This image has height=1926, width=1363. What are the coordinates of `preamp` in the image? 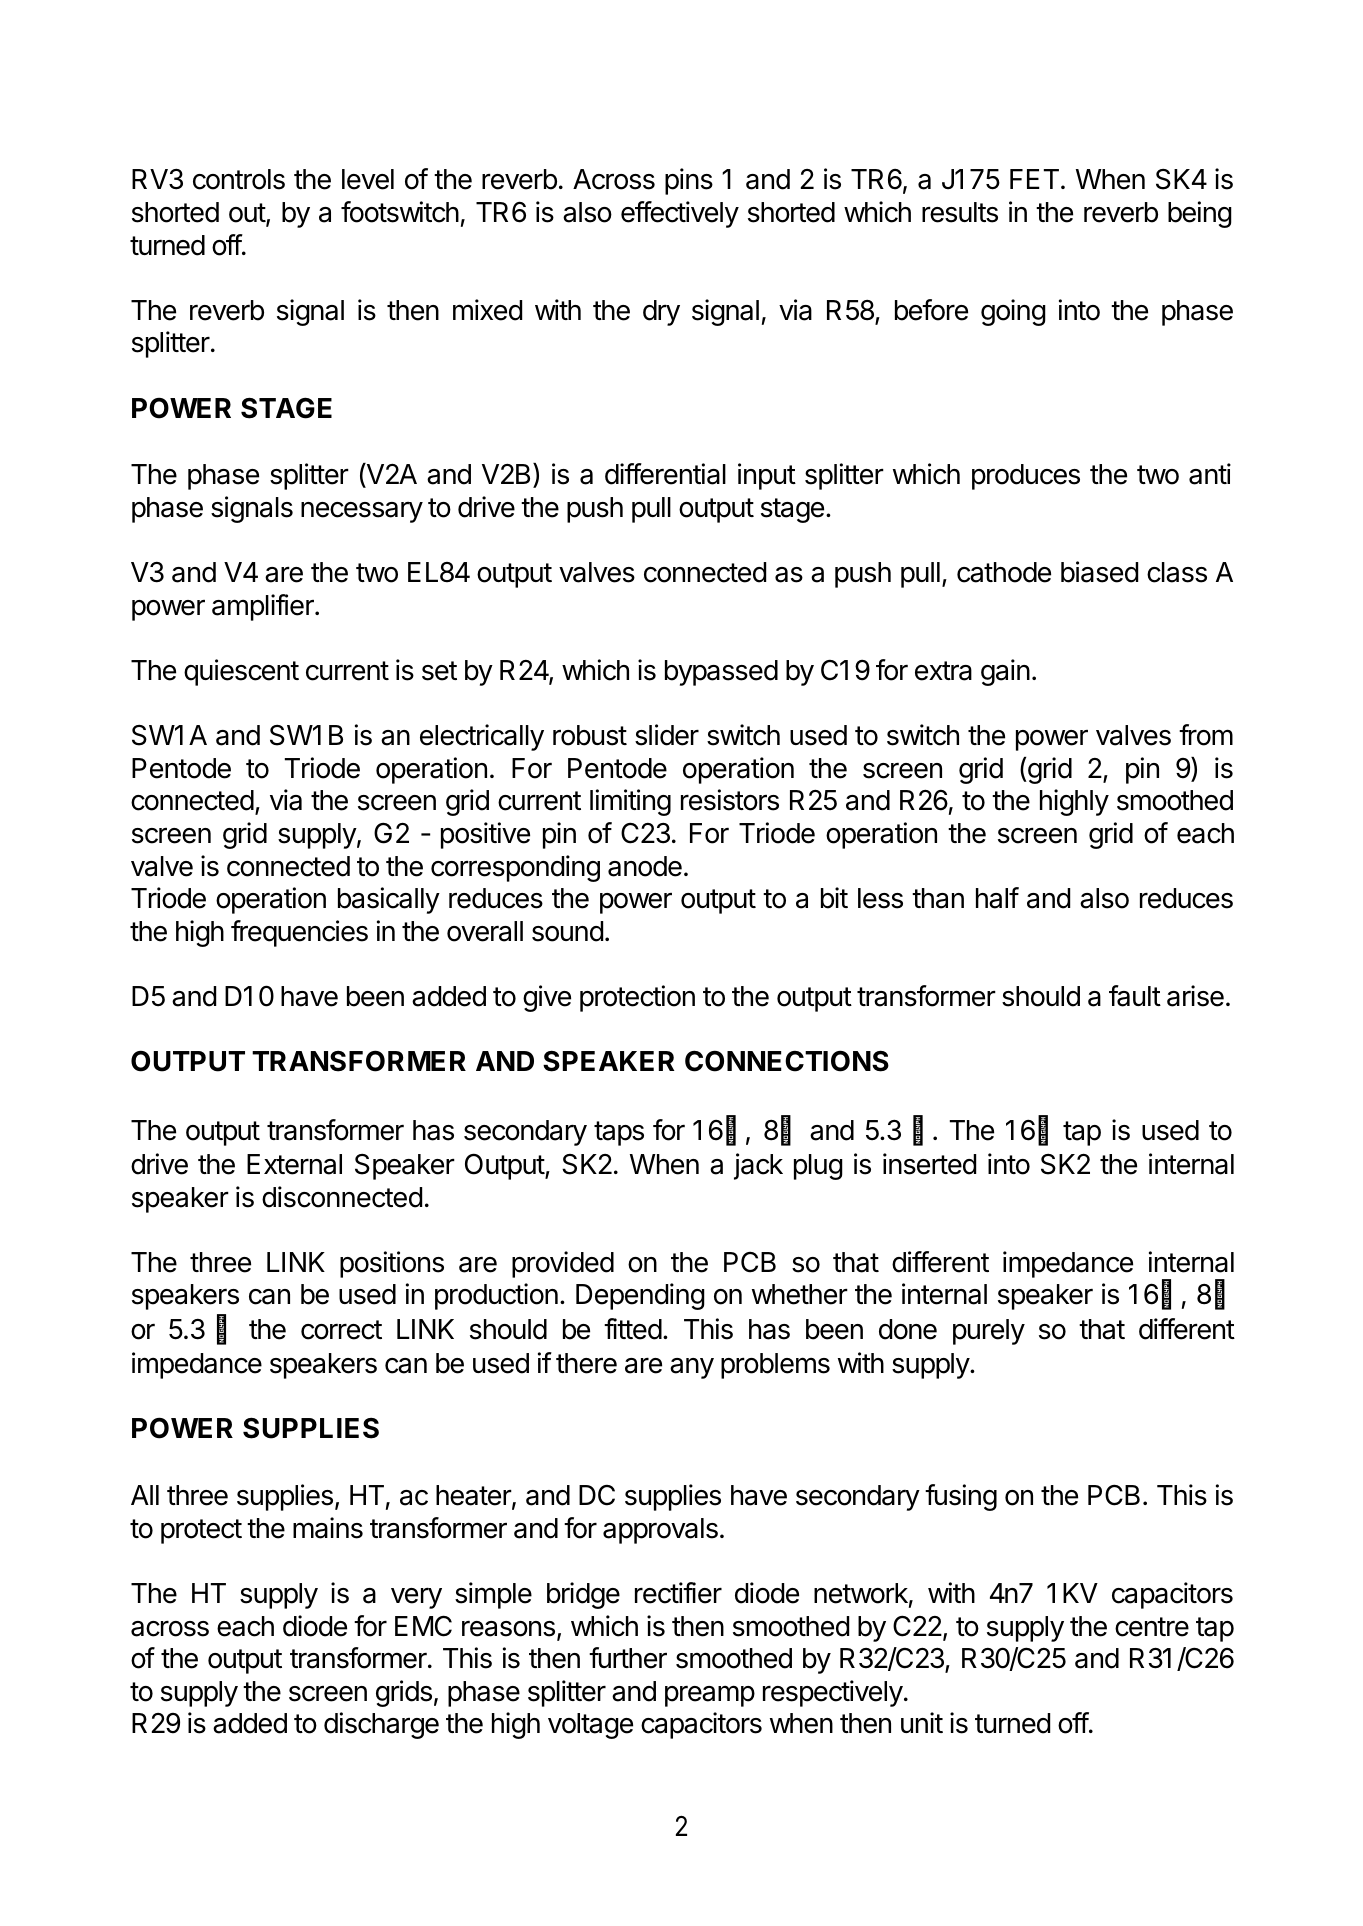 It's located at (710, 1696).
